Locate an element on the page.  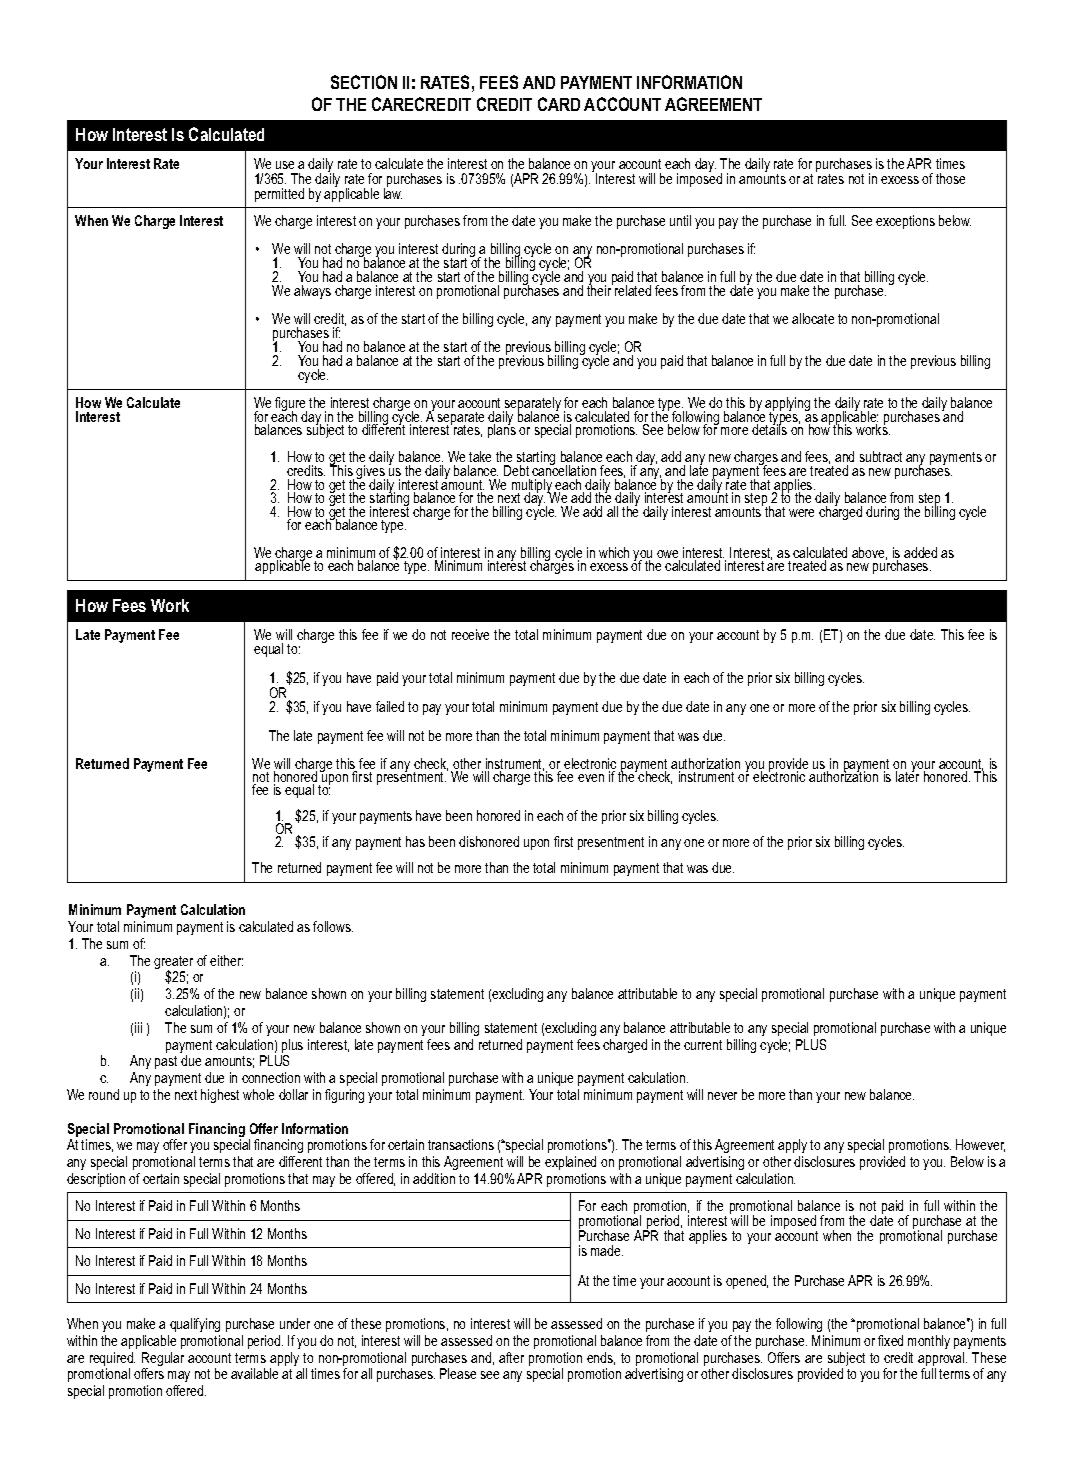
added is located at coordinates (920, 552).
